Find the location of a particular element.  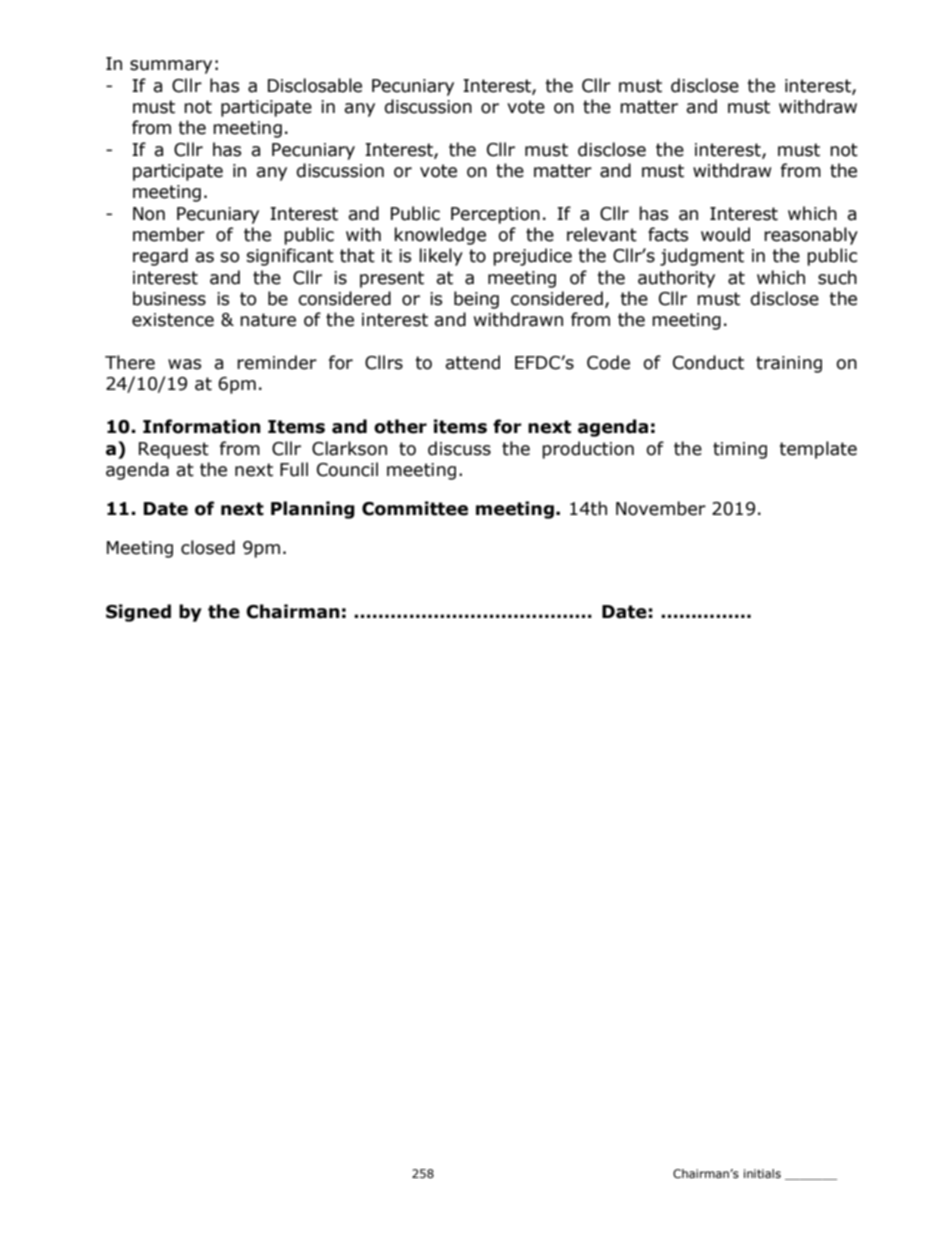

initials is located at coordinates (762, 1173).
